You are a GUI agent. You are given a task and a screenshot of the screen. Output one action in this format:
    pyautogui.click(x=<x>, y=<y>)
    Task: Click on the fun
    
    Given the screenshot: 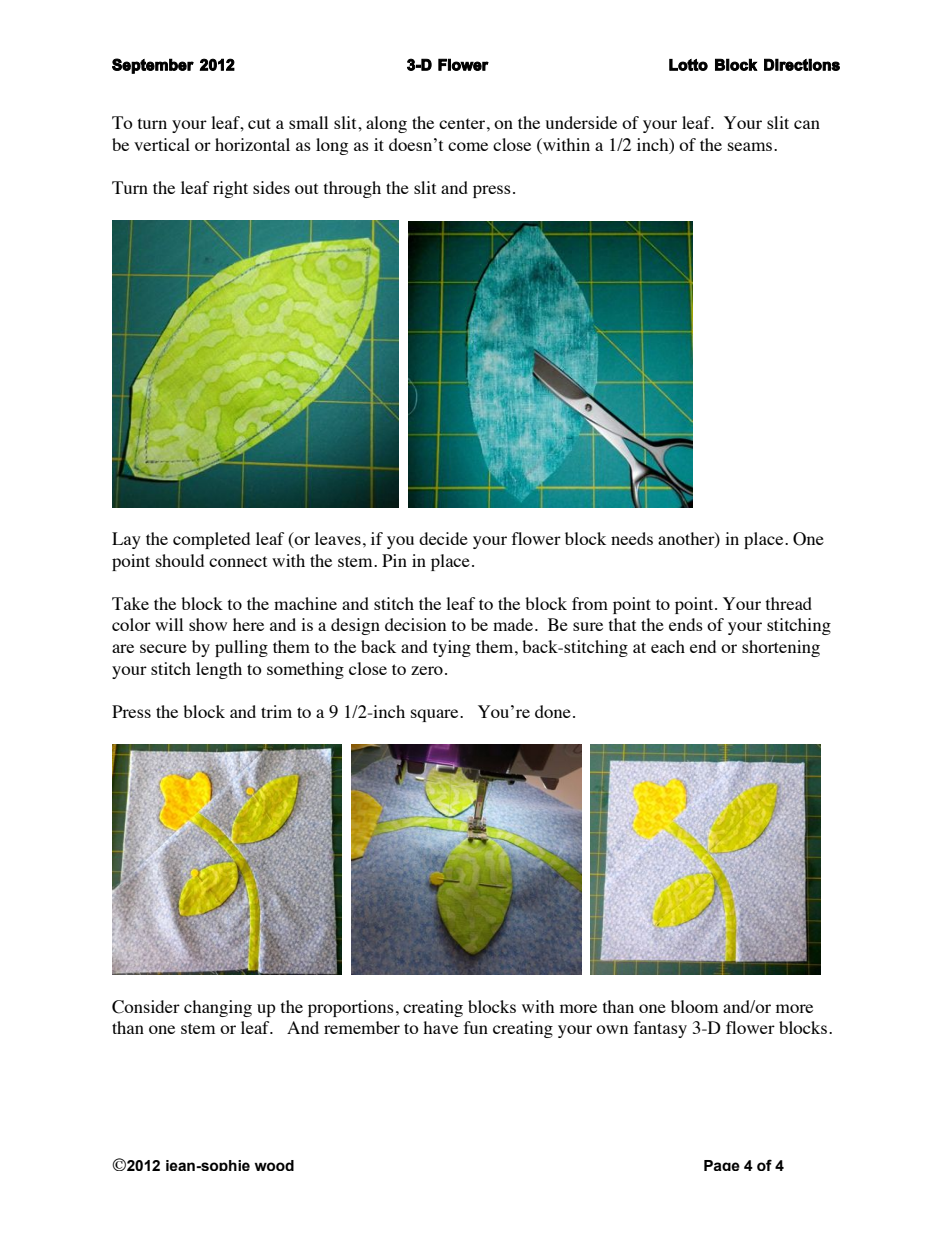 What is the action you would take?
    pyautogui.click(x=476, y=1027)
